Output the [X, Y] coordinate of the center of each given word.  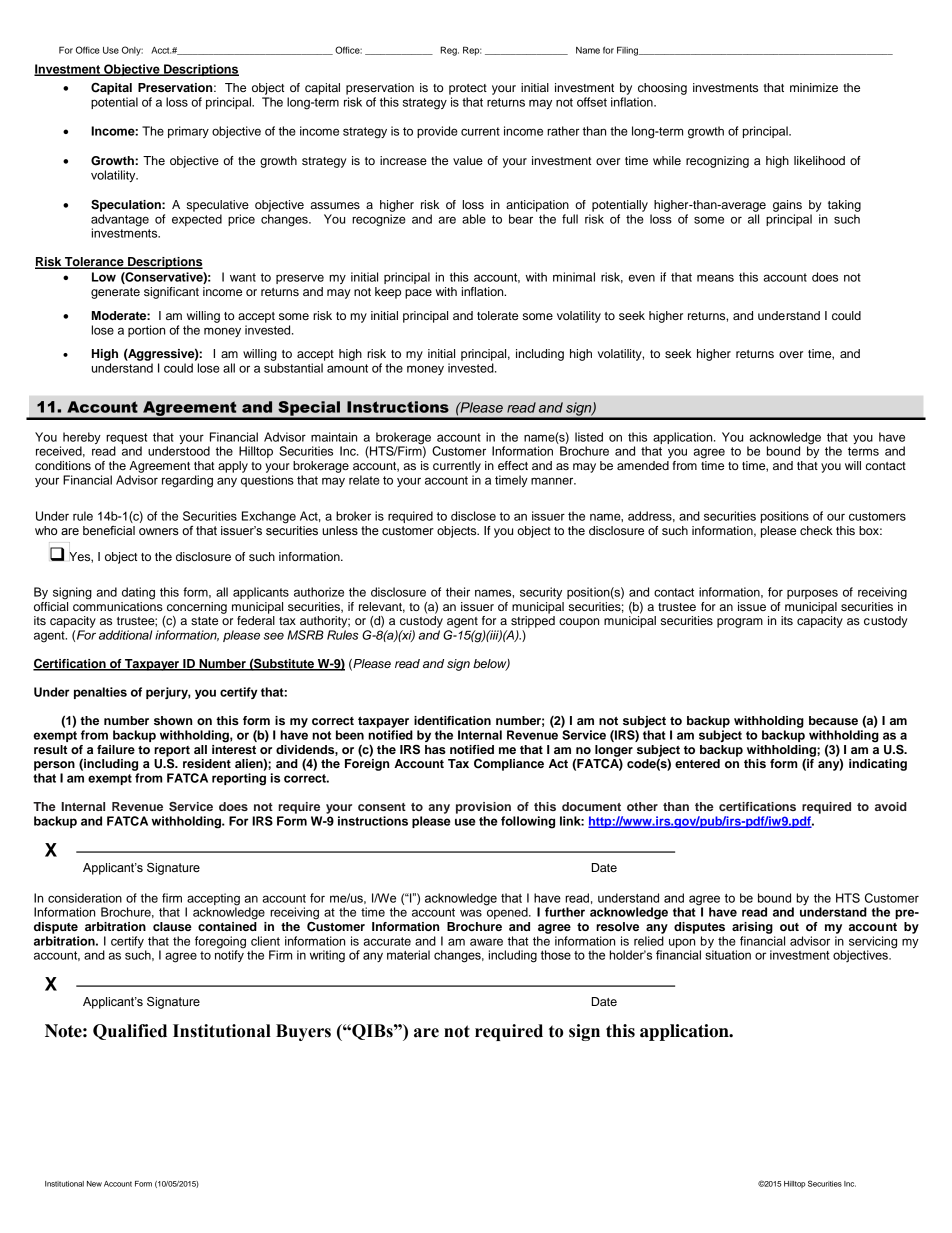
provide [437, 132]
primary [188, 132]
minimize [814, 87]
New [94, 1184]
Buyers [303, 1032]
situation [728, 955]
